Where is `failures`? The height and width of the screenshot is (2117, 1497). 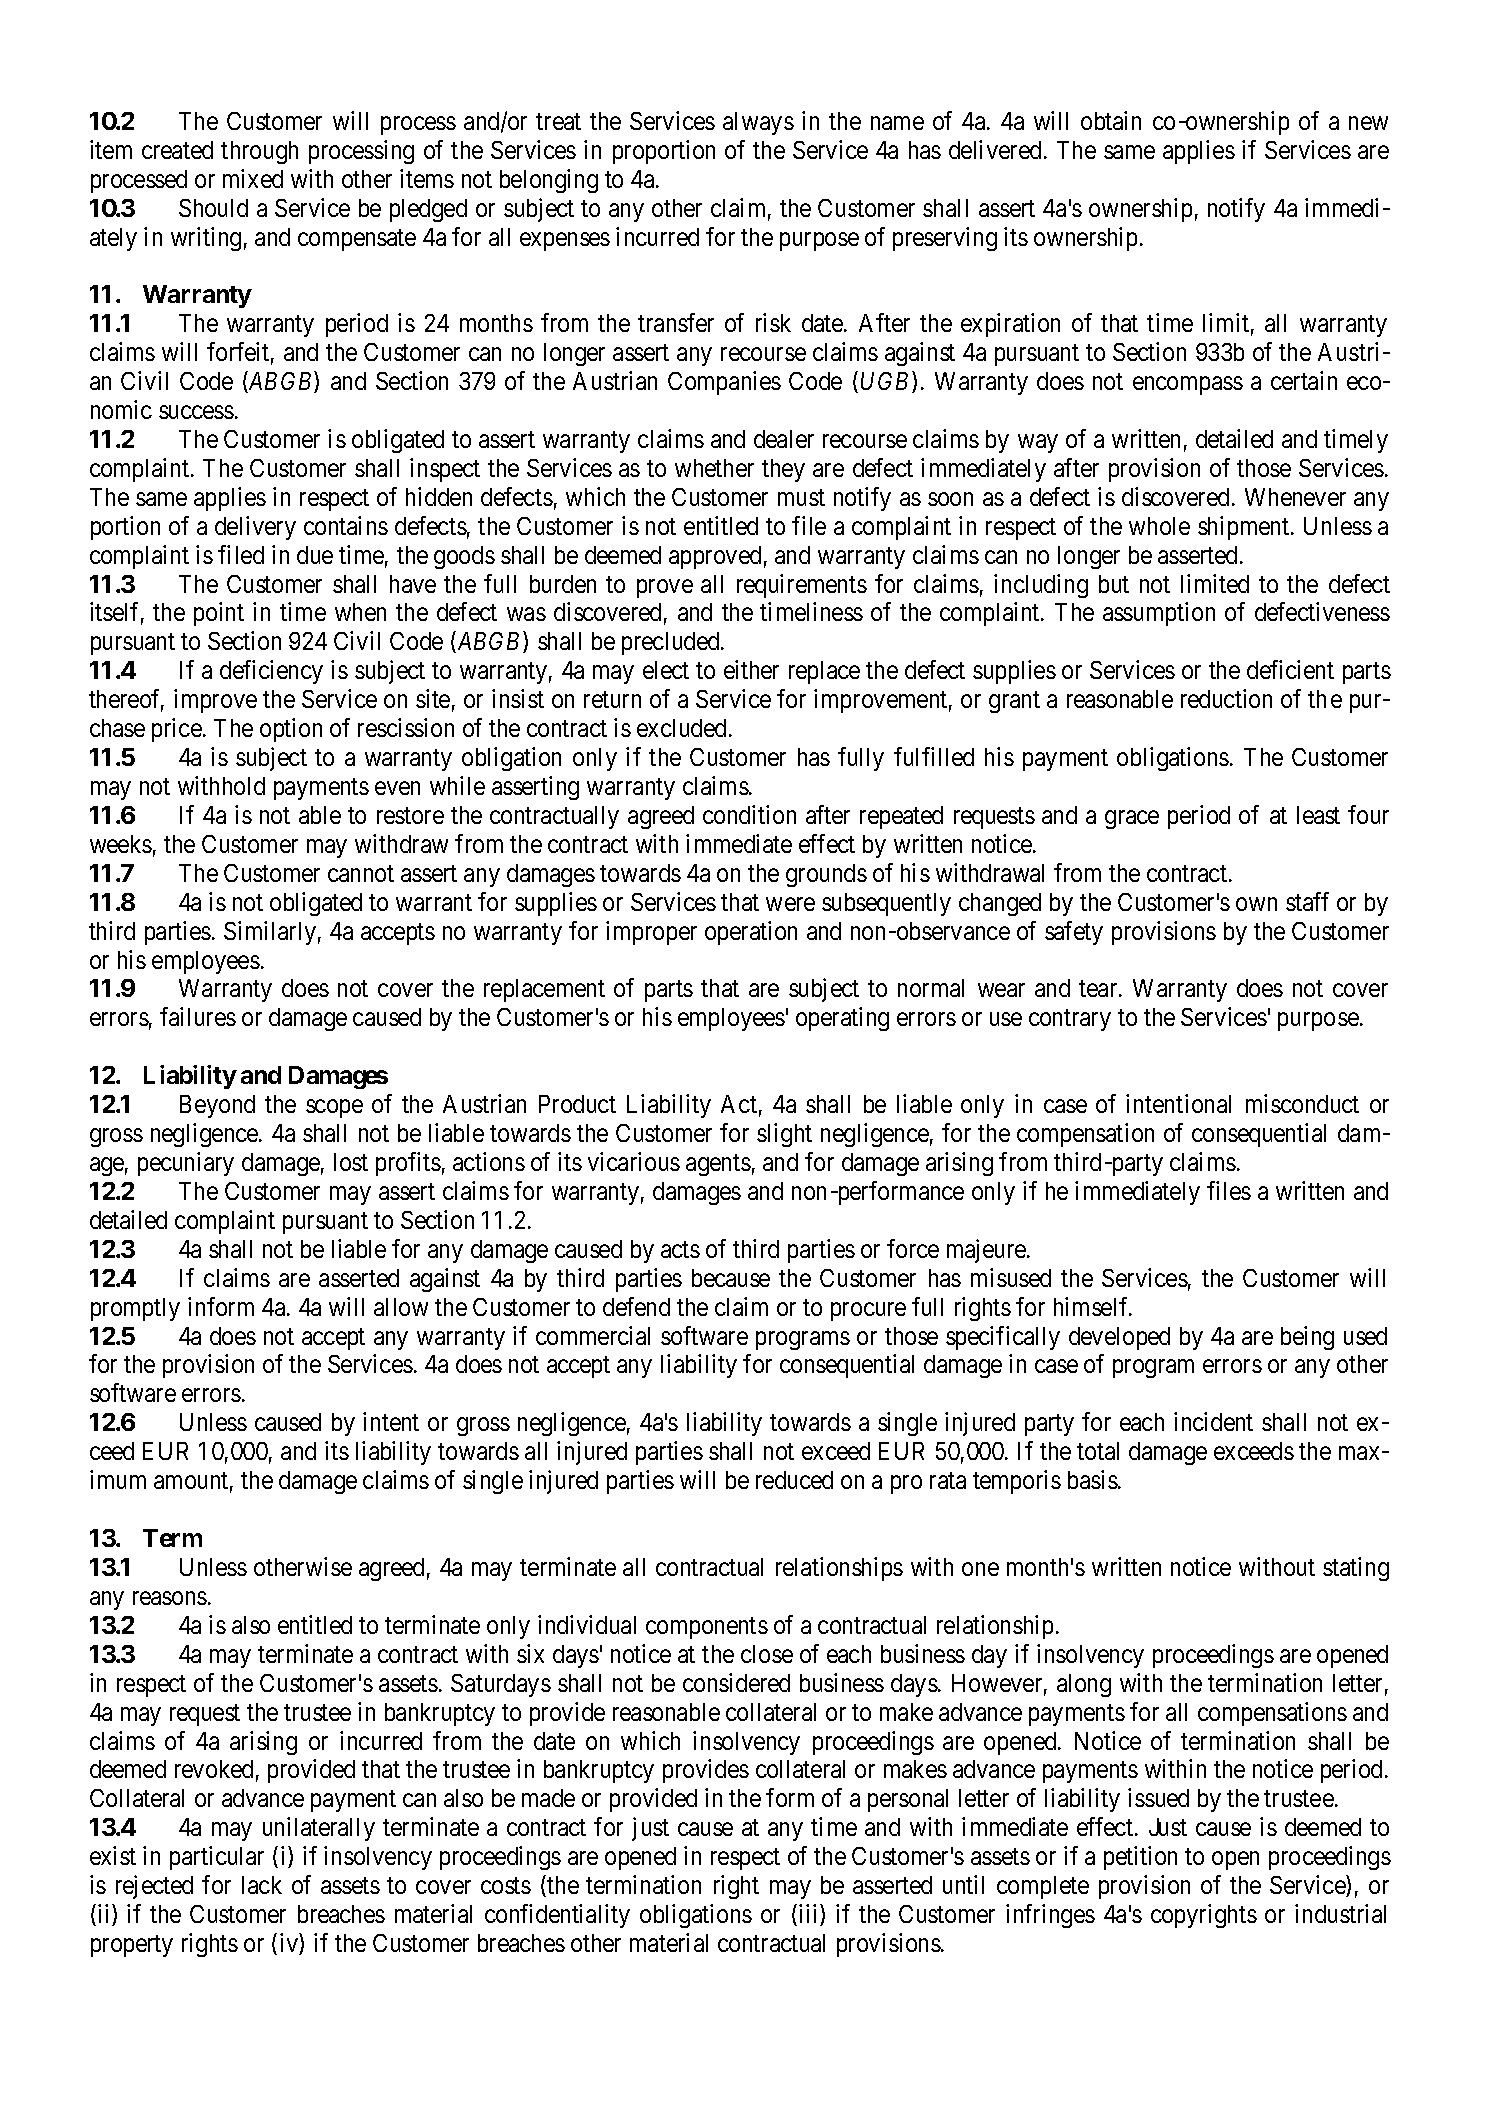 failures is located at coordinates (198, 1016).
